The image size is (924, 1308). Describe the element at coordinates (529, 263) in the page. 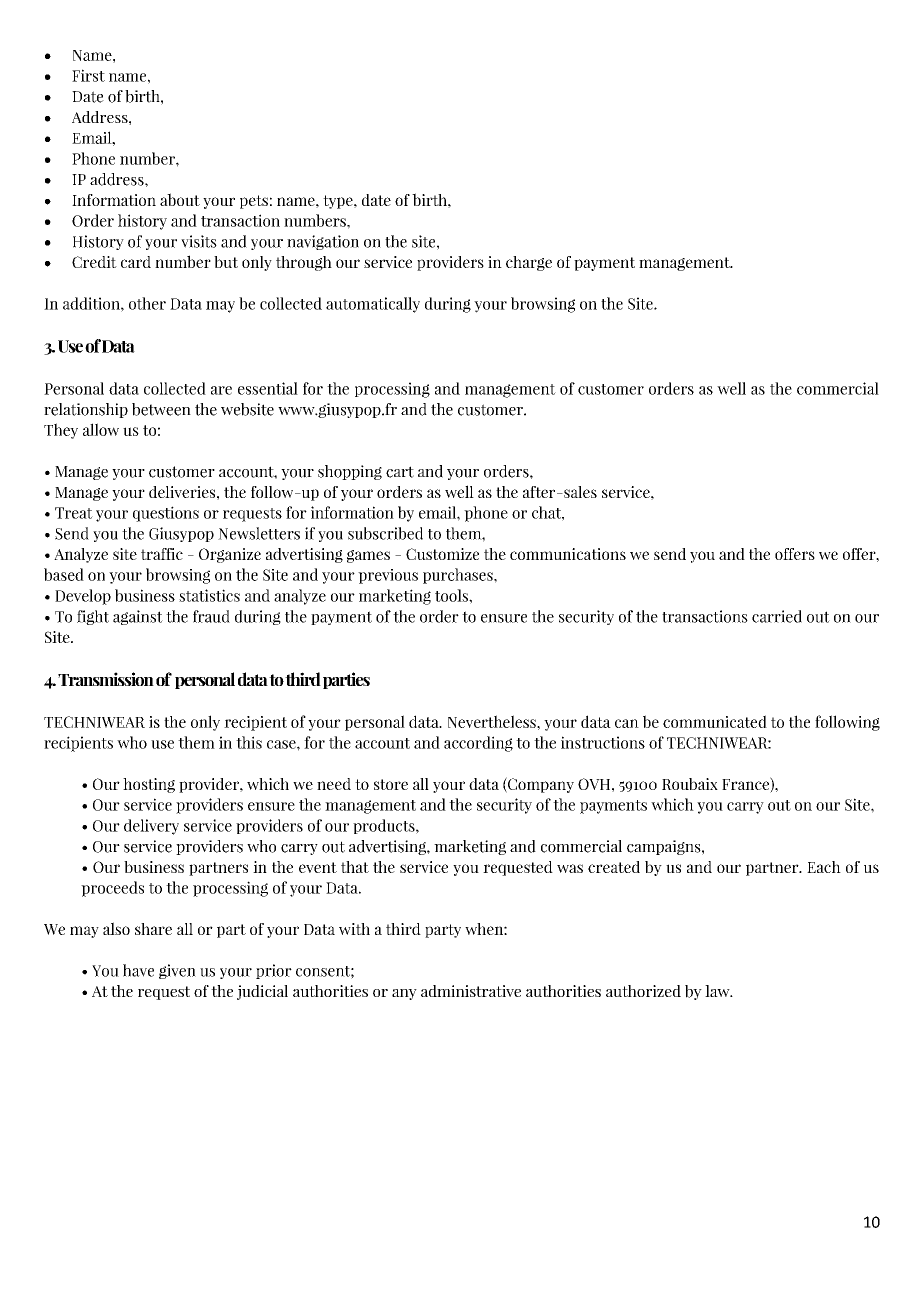

I see `charge` at that location.
